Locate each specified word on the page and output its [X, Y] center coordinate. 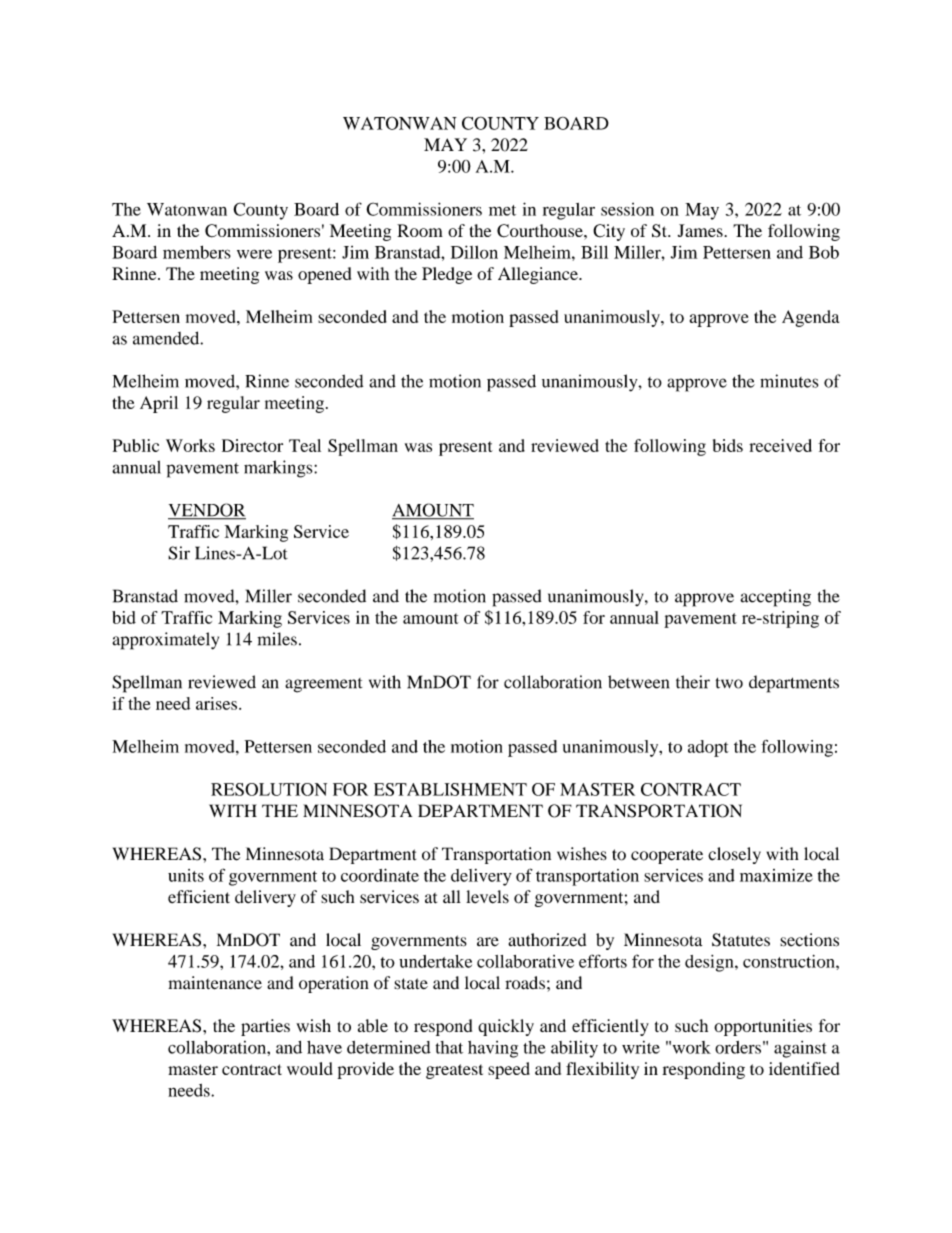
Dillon [474, 252]
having [493, 1049]
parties [265, 1027]
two [729, 683]
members [197, 252]
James [701, 230]
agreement [323, 685]
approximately [165, 641]
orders [738, 1047]
